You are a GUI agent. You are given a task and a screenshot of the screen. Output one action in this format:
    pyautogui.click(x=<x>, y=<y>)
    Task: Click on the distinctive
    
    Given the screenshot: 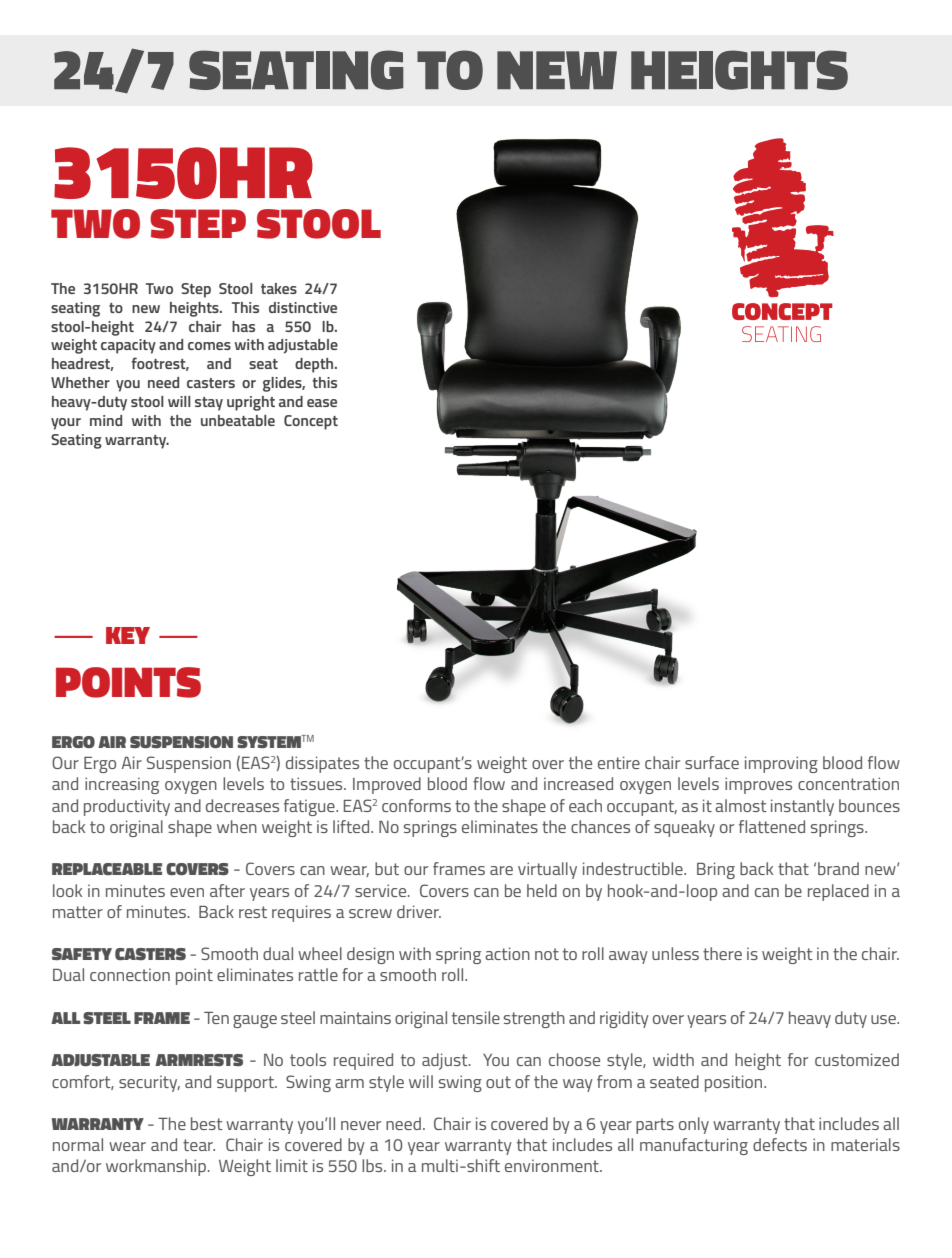 What is the action you would take?
    pyautogui.click(x=303, y=307)
